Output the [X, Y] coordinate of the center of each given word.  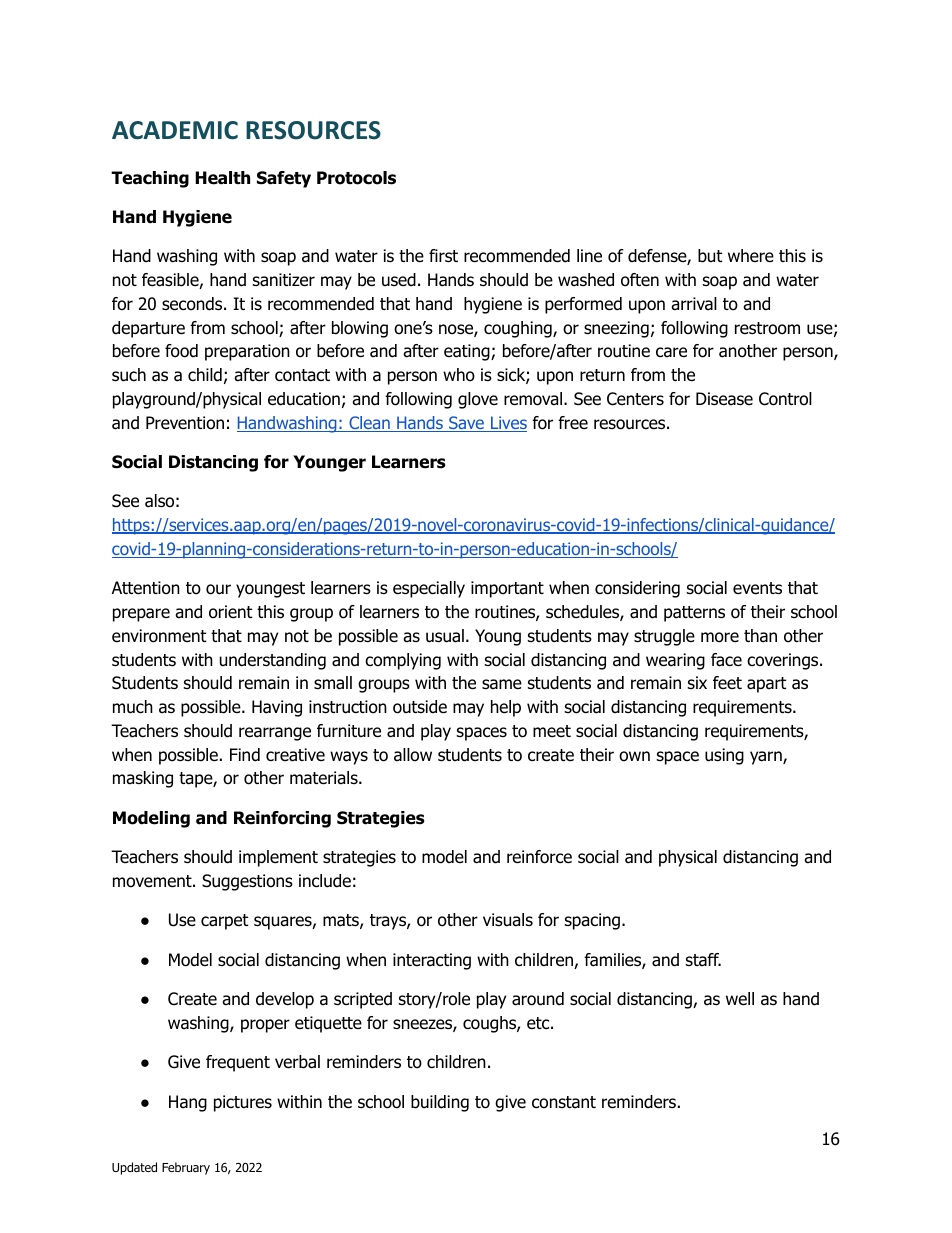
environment [159, 636]
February [186, 1168]
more [720, 637]
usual [445, 636]
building [440, 1103]
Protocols [356, 178]
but [710, 256]
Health [222, 178]
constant [564, 1102]
